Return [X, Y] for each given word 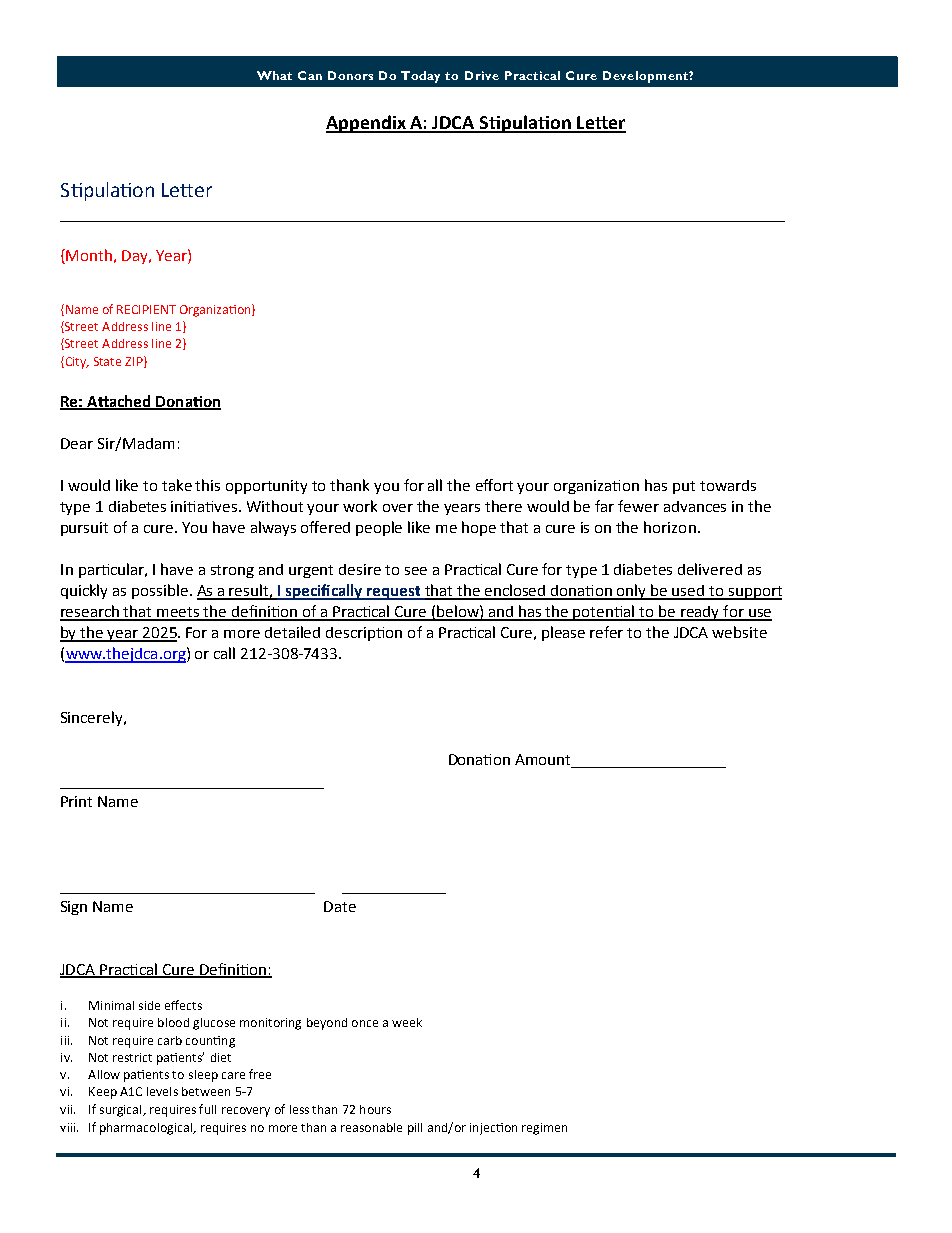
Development [646, 77]
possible [160, 591]
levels [162, 1091]
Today [420, 77]
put [684, 487]
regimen [544, 1129]
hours [375, 1109]
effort [494, 485]
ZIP [135, 362]
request [395, 593]
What [274, 75]
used [689, 592]
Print [76, 801]
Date [340, 906]
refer [606, 632]
